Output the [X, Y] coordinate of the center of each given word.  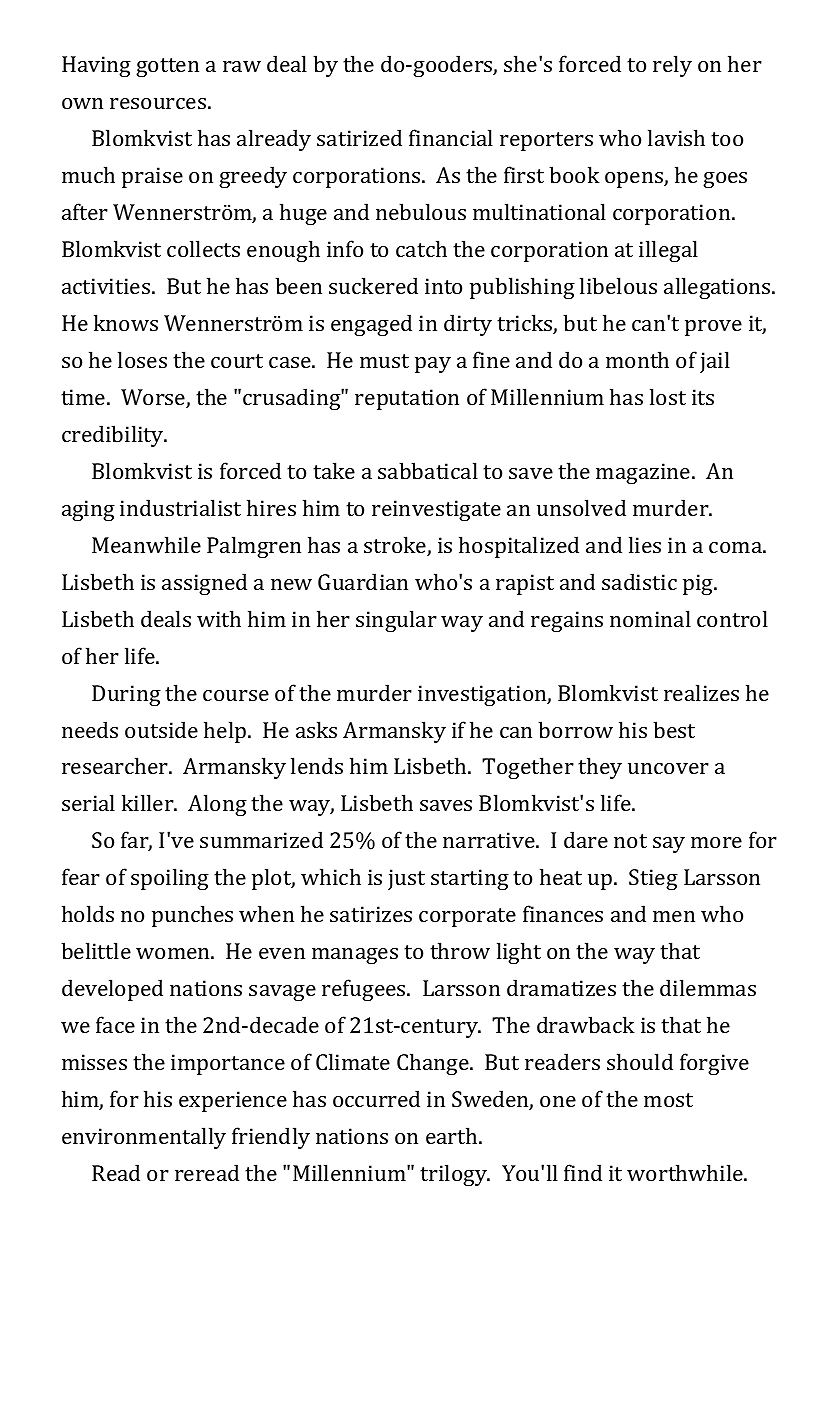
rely [672, 66]
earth [453, 1135]
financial [451, 137]
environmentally [144, 1138]
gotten [167, 67]
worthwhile [686, 1172]
